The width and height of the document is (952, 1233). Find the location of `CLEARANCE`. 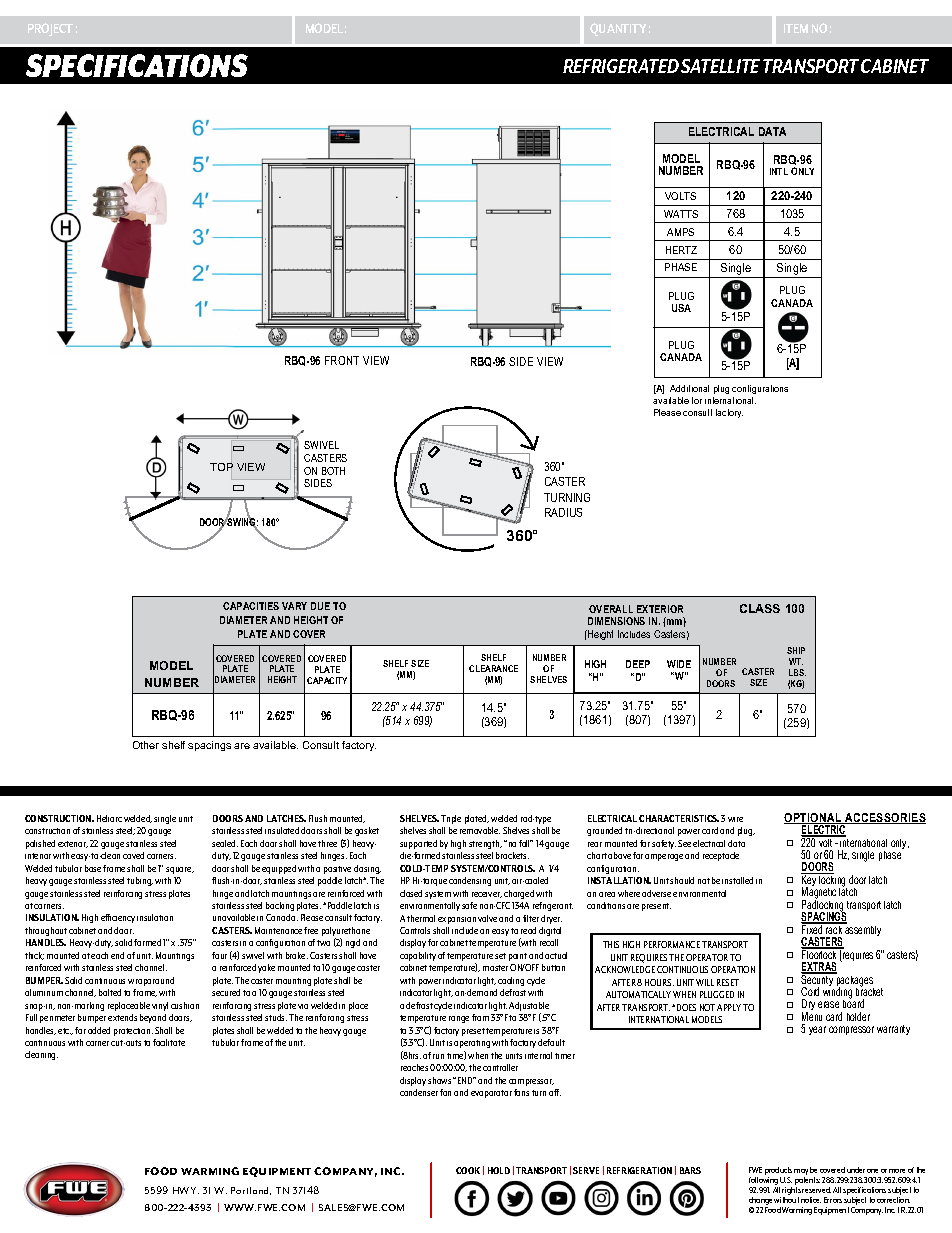

CLEARANCE is located at coordinates (493, 668).
